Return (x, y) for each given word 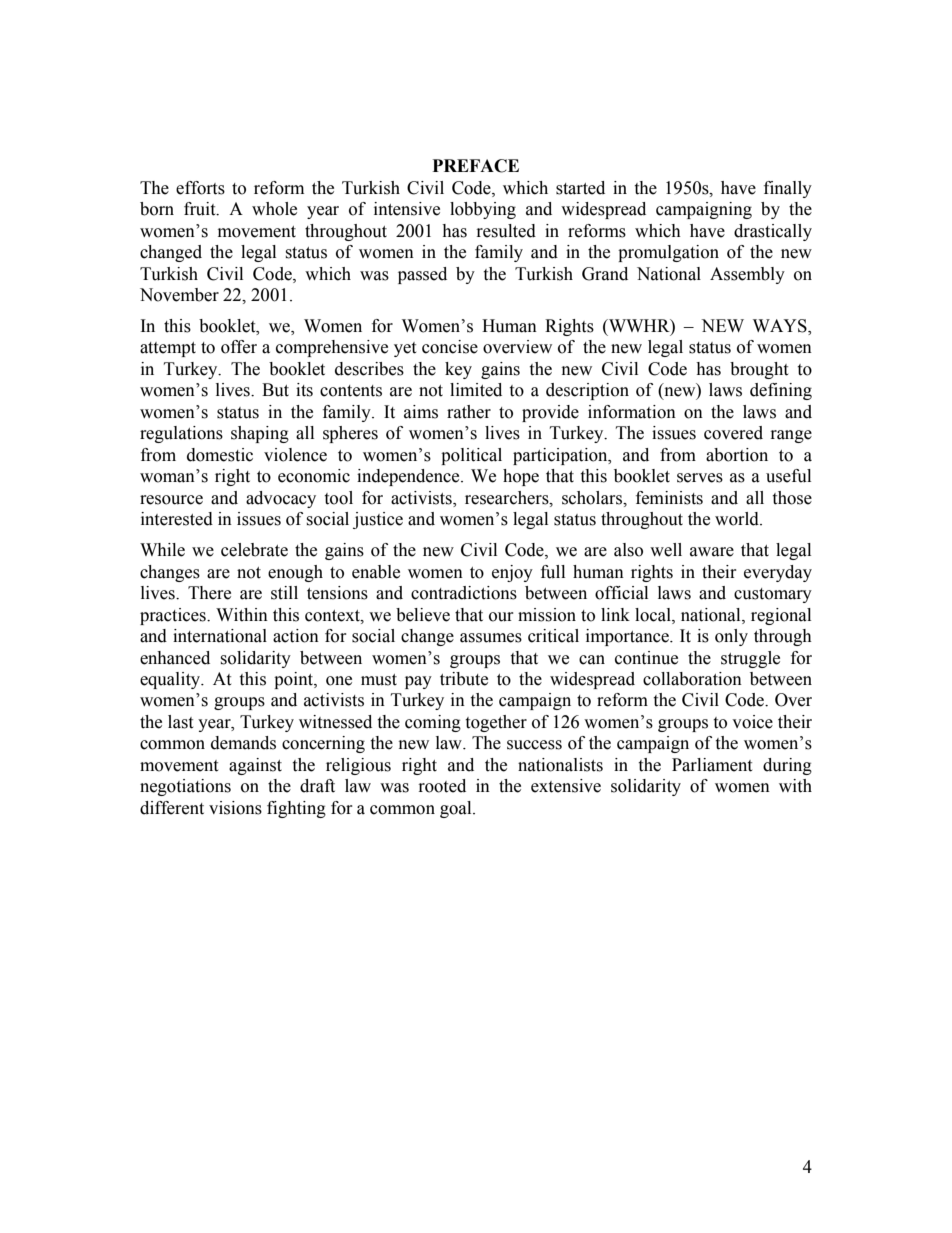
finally (788, 189)
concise (450, 347)
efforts (200, 188)
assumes (491, 638)
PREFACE (476, 166)
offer (239, 347)
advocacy (281, 499)
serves (700, 478)
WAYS (781, 327)
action (296, 636)
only (731, 637)
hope (521, 477)
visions (235, 808)
